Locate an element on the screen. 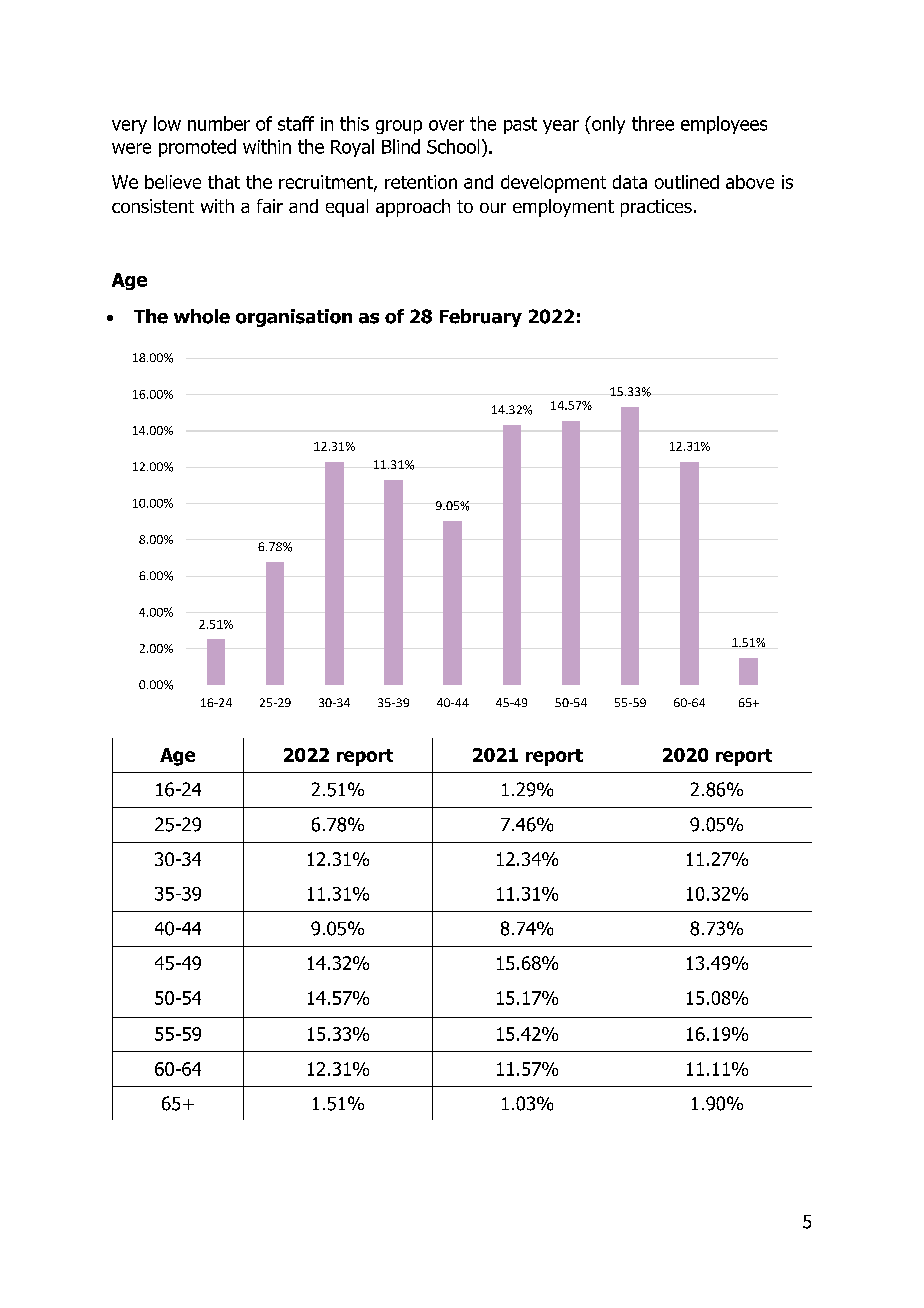  consistent is located at coordinates (153, 206).
